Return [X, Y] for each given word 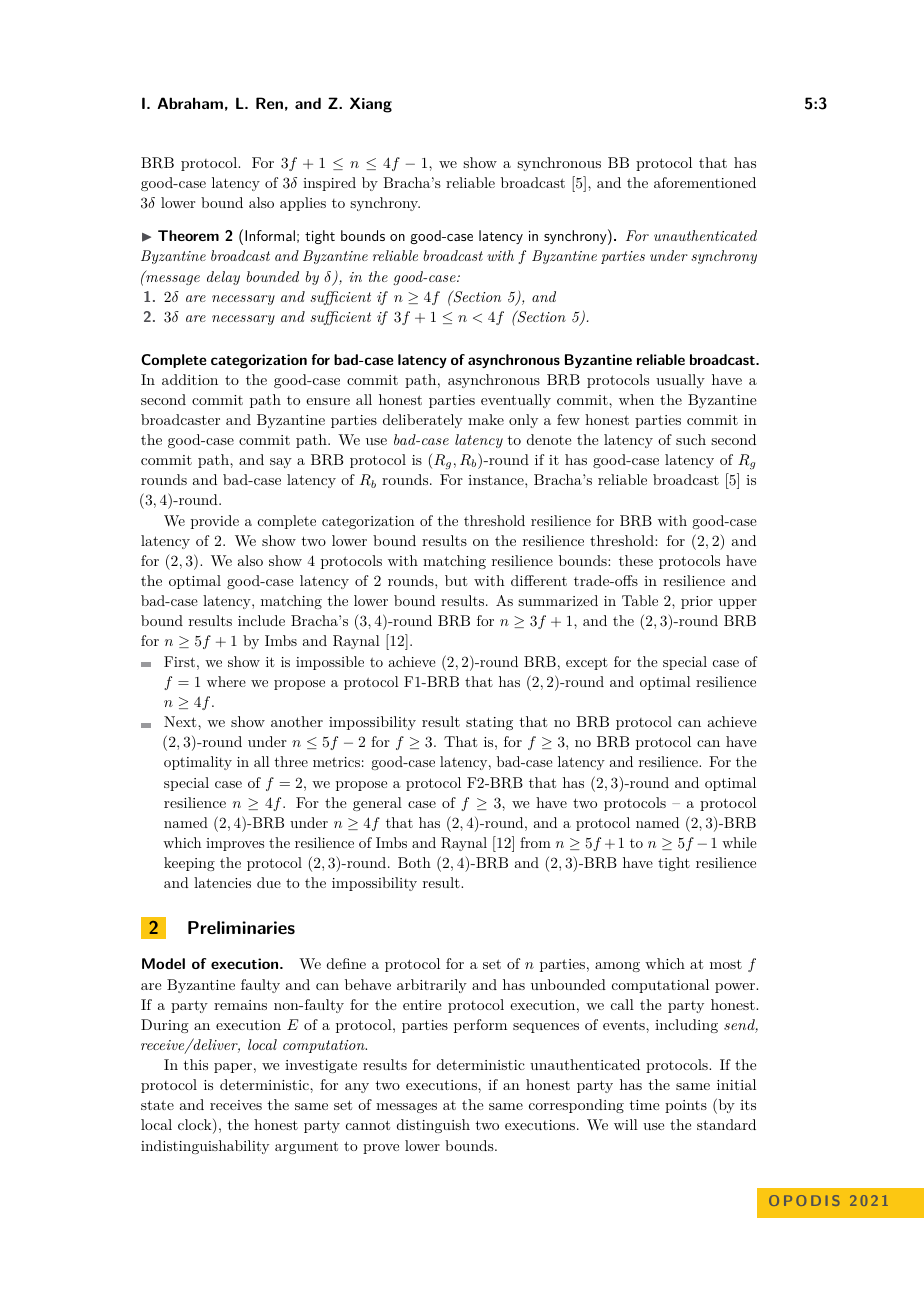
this [196, 1064]
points [686, 1106]
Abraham [190, 103]
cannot [368, 1125]
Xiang [371, 105]
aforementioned [705, 182]
